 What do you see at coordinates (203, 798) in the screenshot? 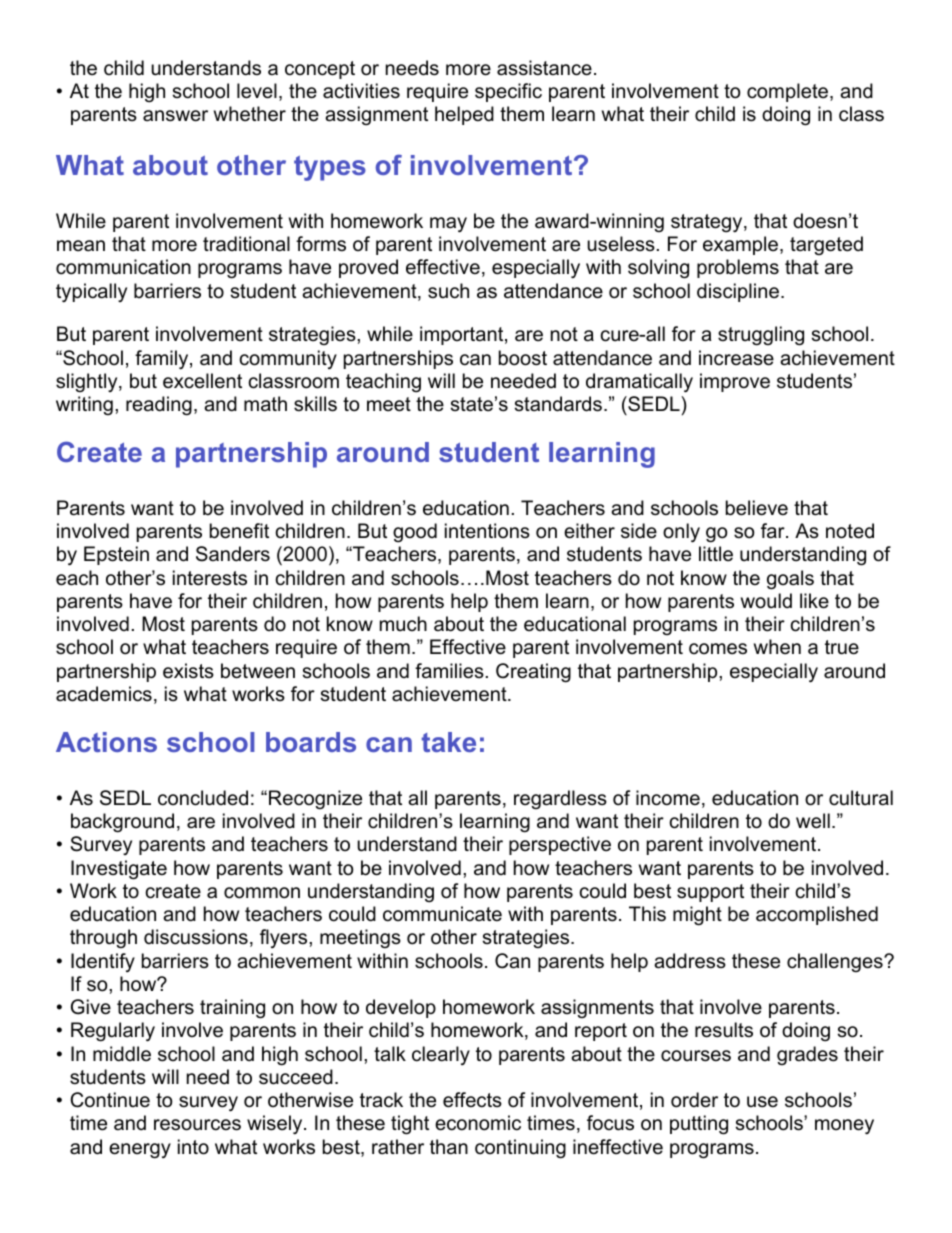
I see `concluded` at bounding box center [203, 798].
